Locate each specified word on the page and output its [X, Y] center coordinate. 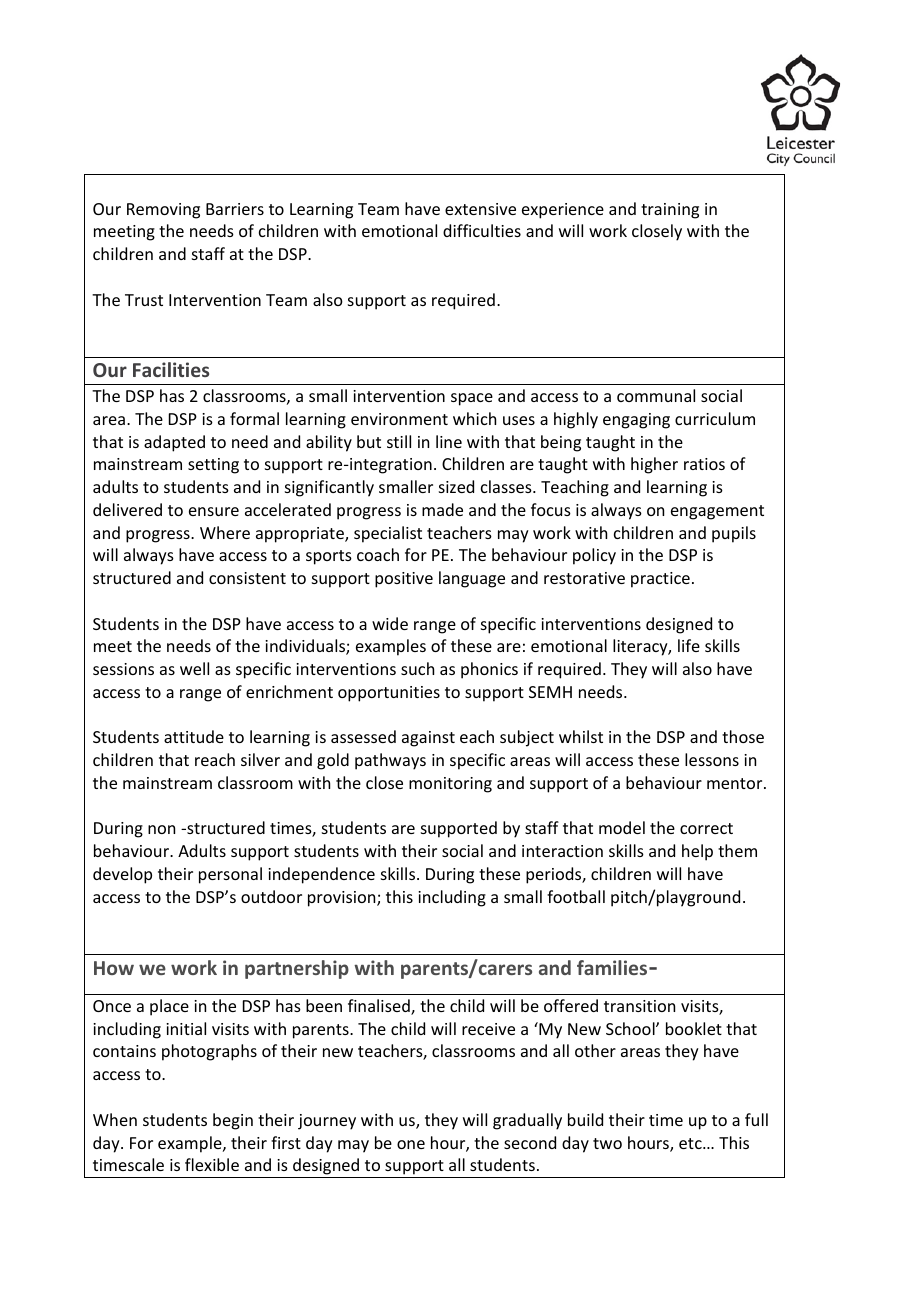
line [449, 441]
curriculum [715, 418]
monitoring [450, 785]
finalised [380, 1007]
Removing [163, 211]
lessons [712, 759]
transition [639, 1006]
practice [660, 580]
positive [404, 580]
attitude [194, 736]
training [670, 211]
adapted [174, 443]
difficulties [482, 230]
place [169, 1007]
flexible [212, 1164]
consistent [247, 578]
